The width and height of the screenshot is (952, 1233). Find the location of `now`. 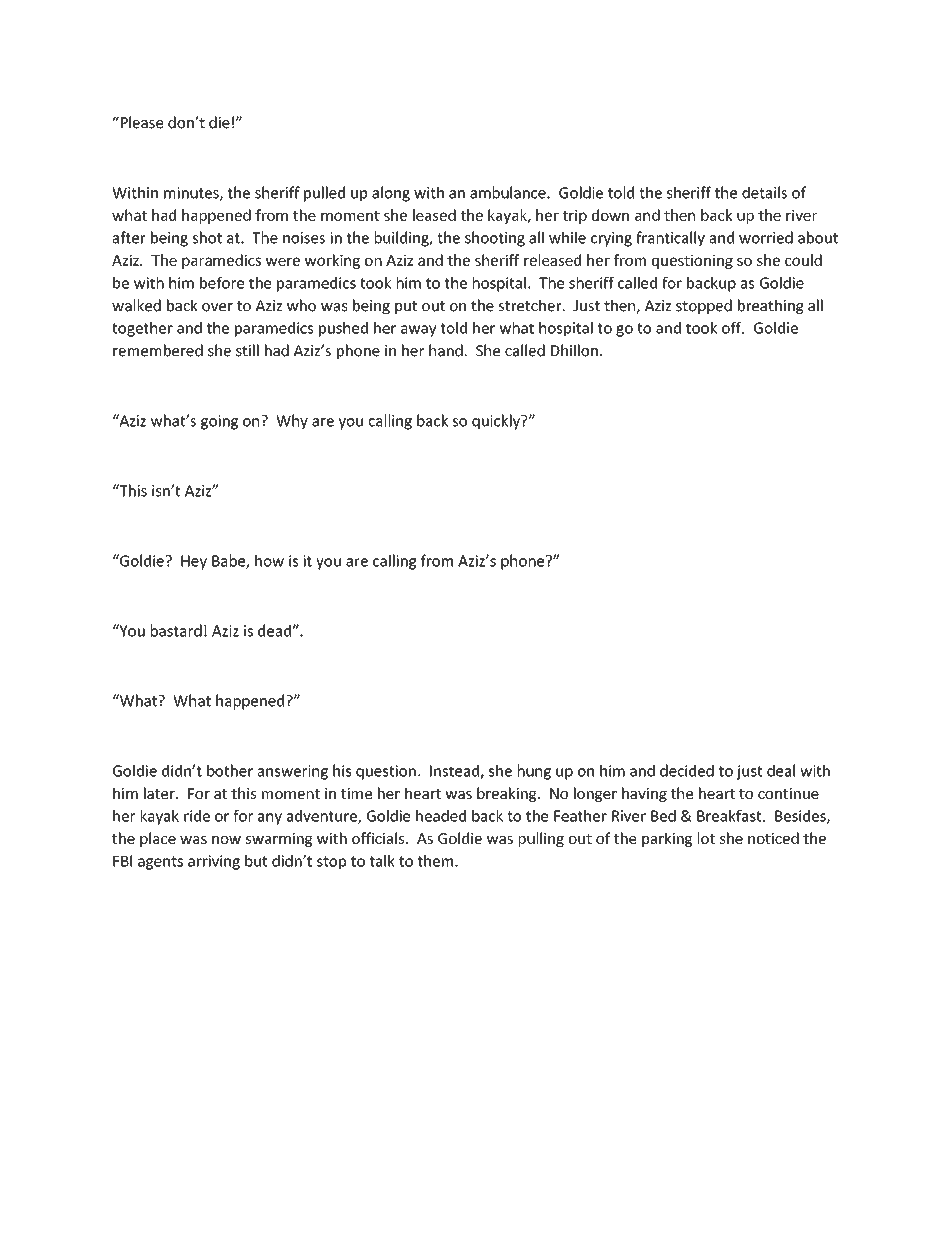

now is located at coordinates (226, 840).
